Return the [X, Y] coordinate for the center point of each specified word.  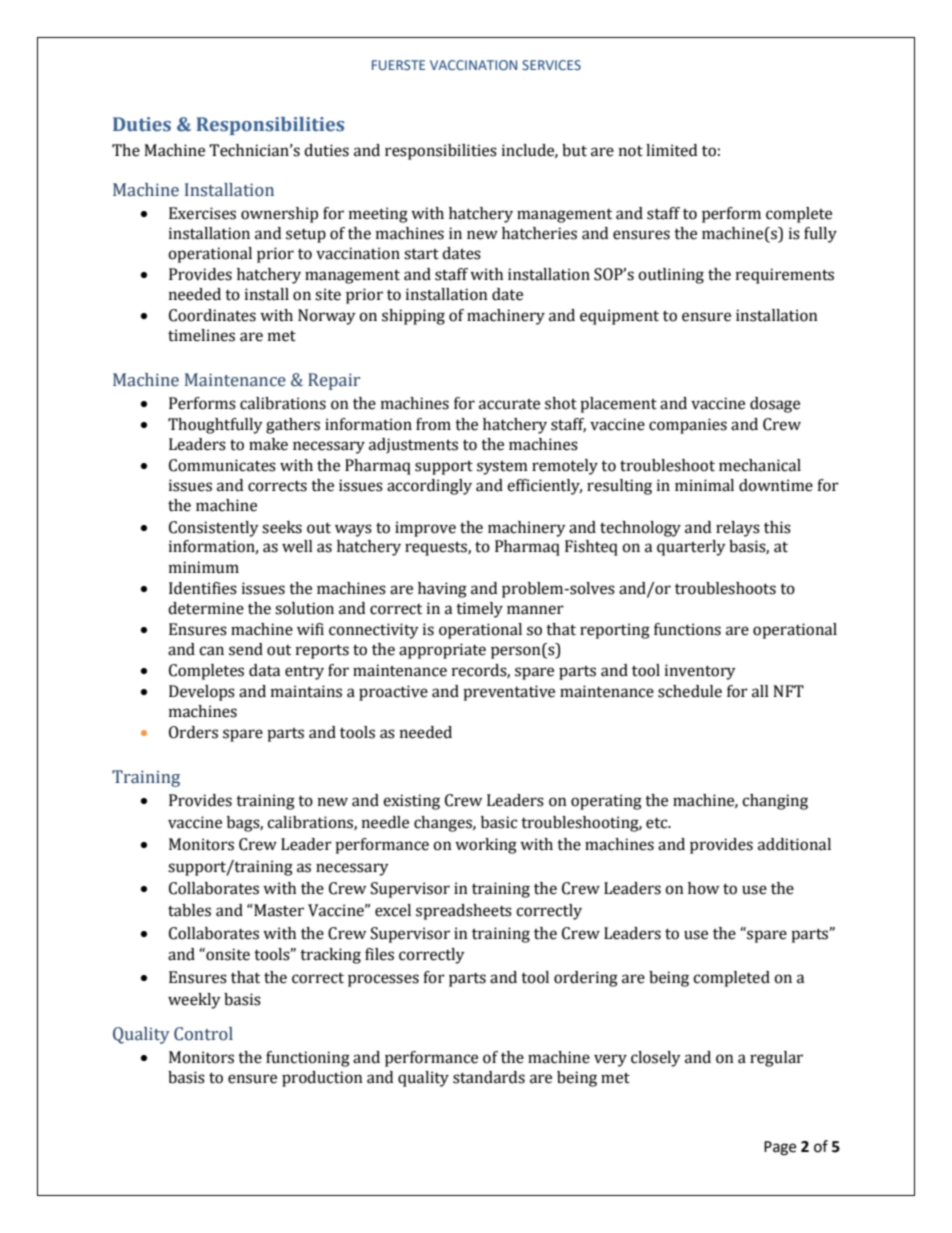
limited [671, 150]
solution [304, 608]
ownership [279, 215]
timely [479, 610]
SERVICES [551, 65]
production [322, 1079]
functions [687, 629]
